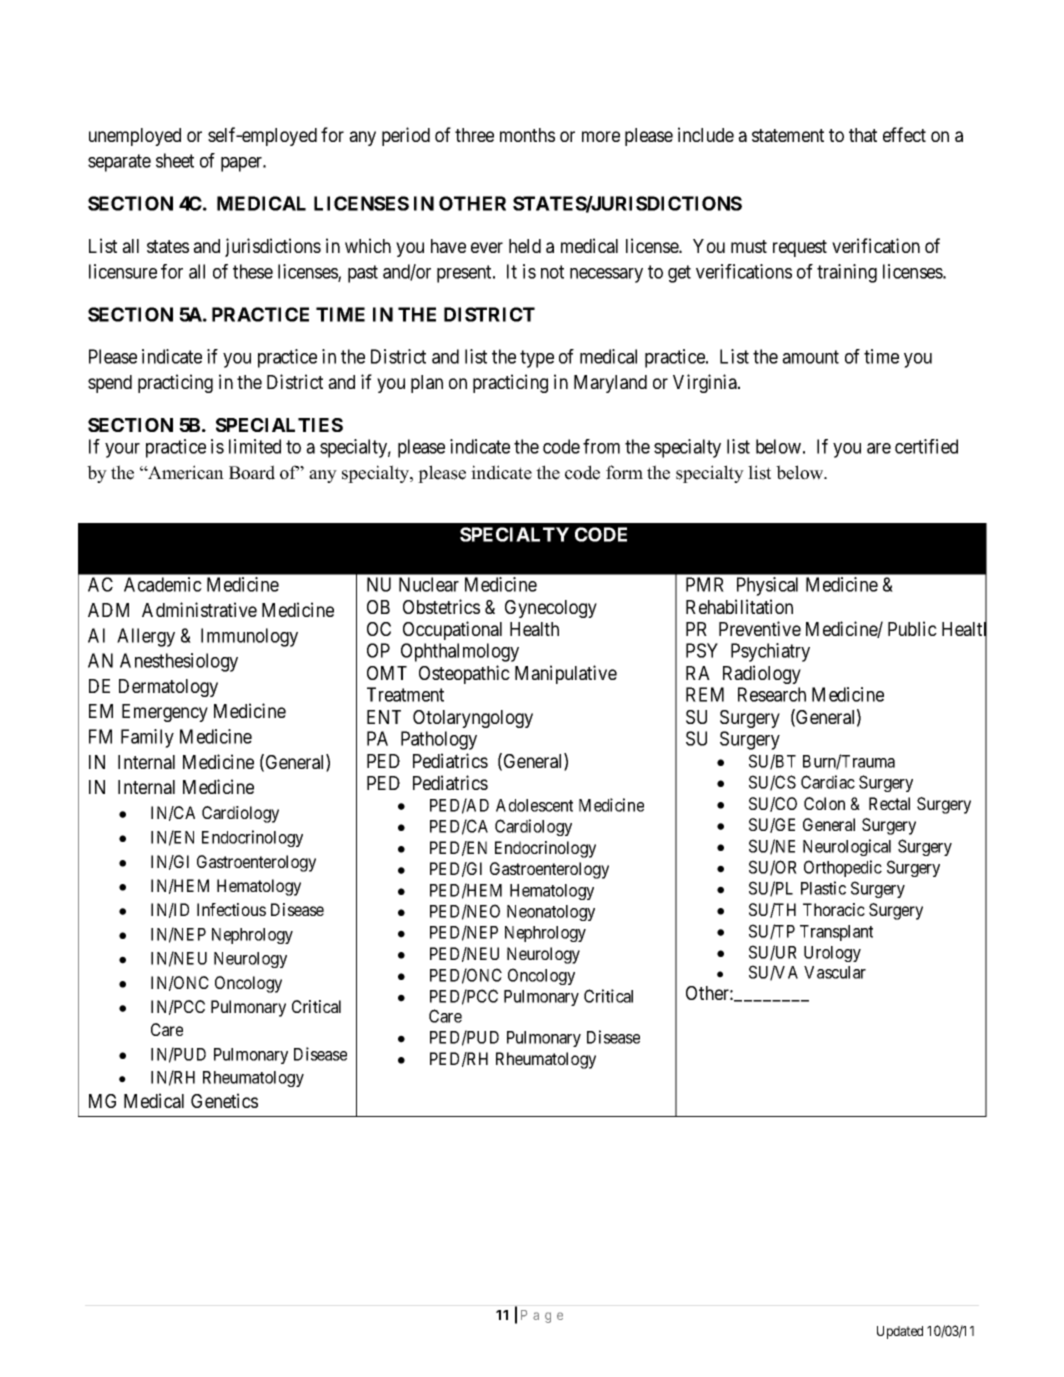  I want to click on certified, so click(926, 446).
